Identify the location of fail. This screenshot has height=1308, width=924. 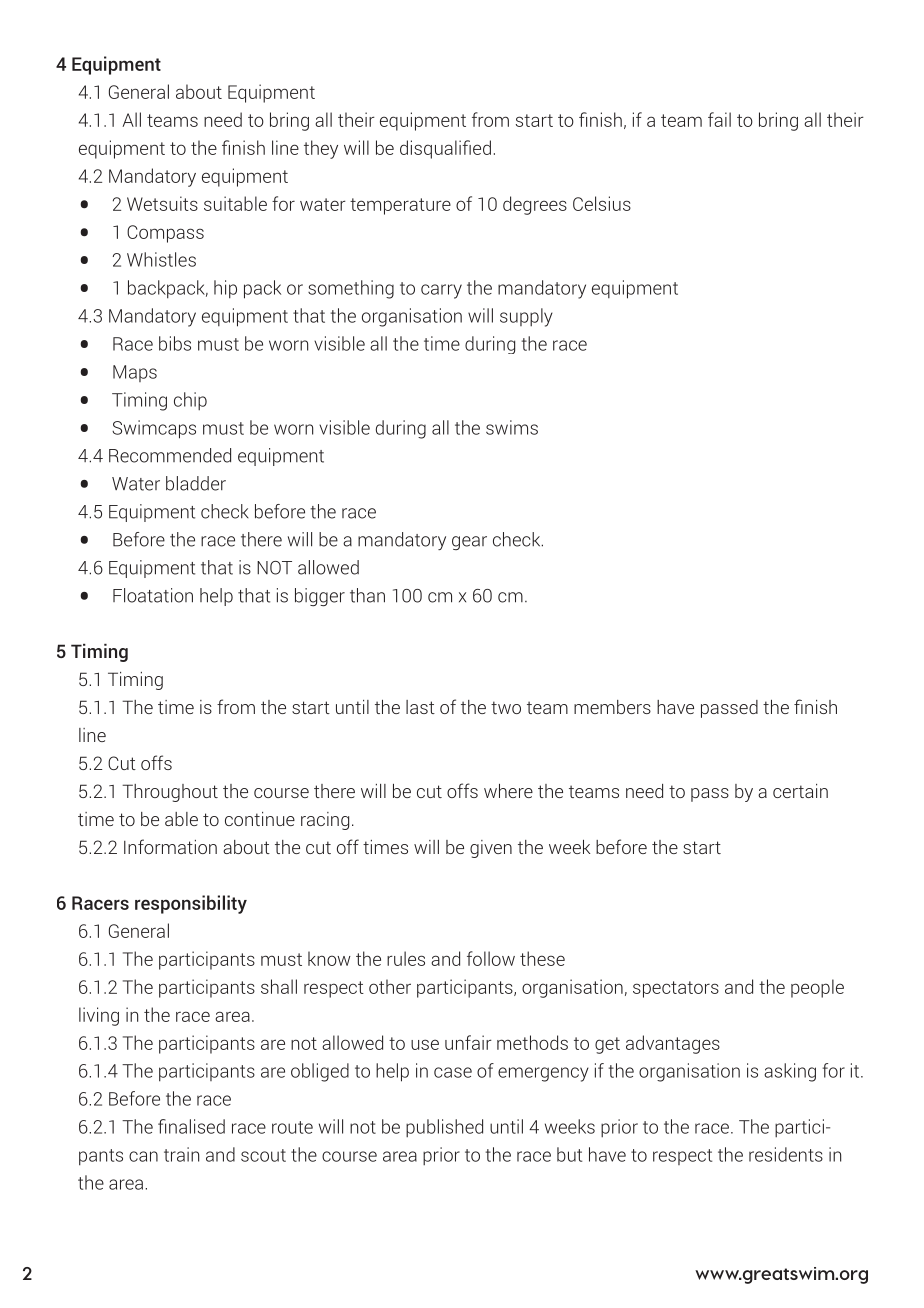
(719, 119).
